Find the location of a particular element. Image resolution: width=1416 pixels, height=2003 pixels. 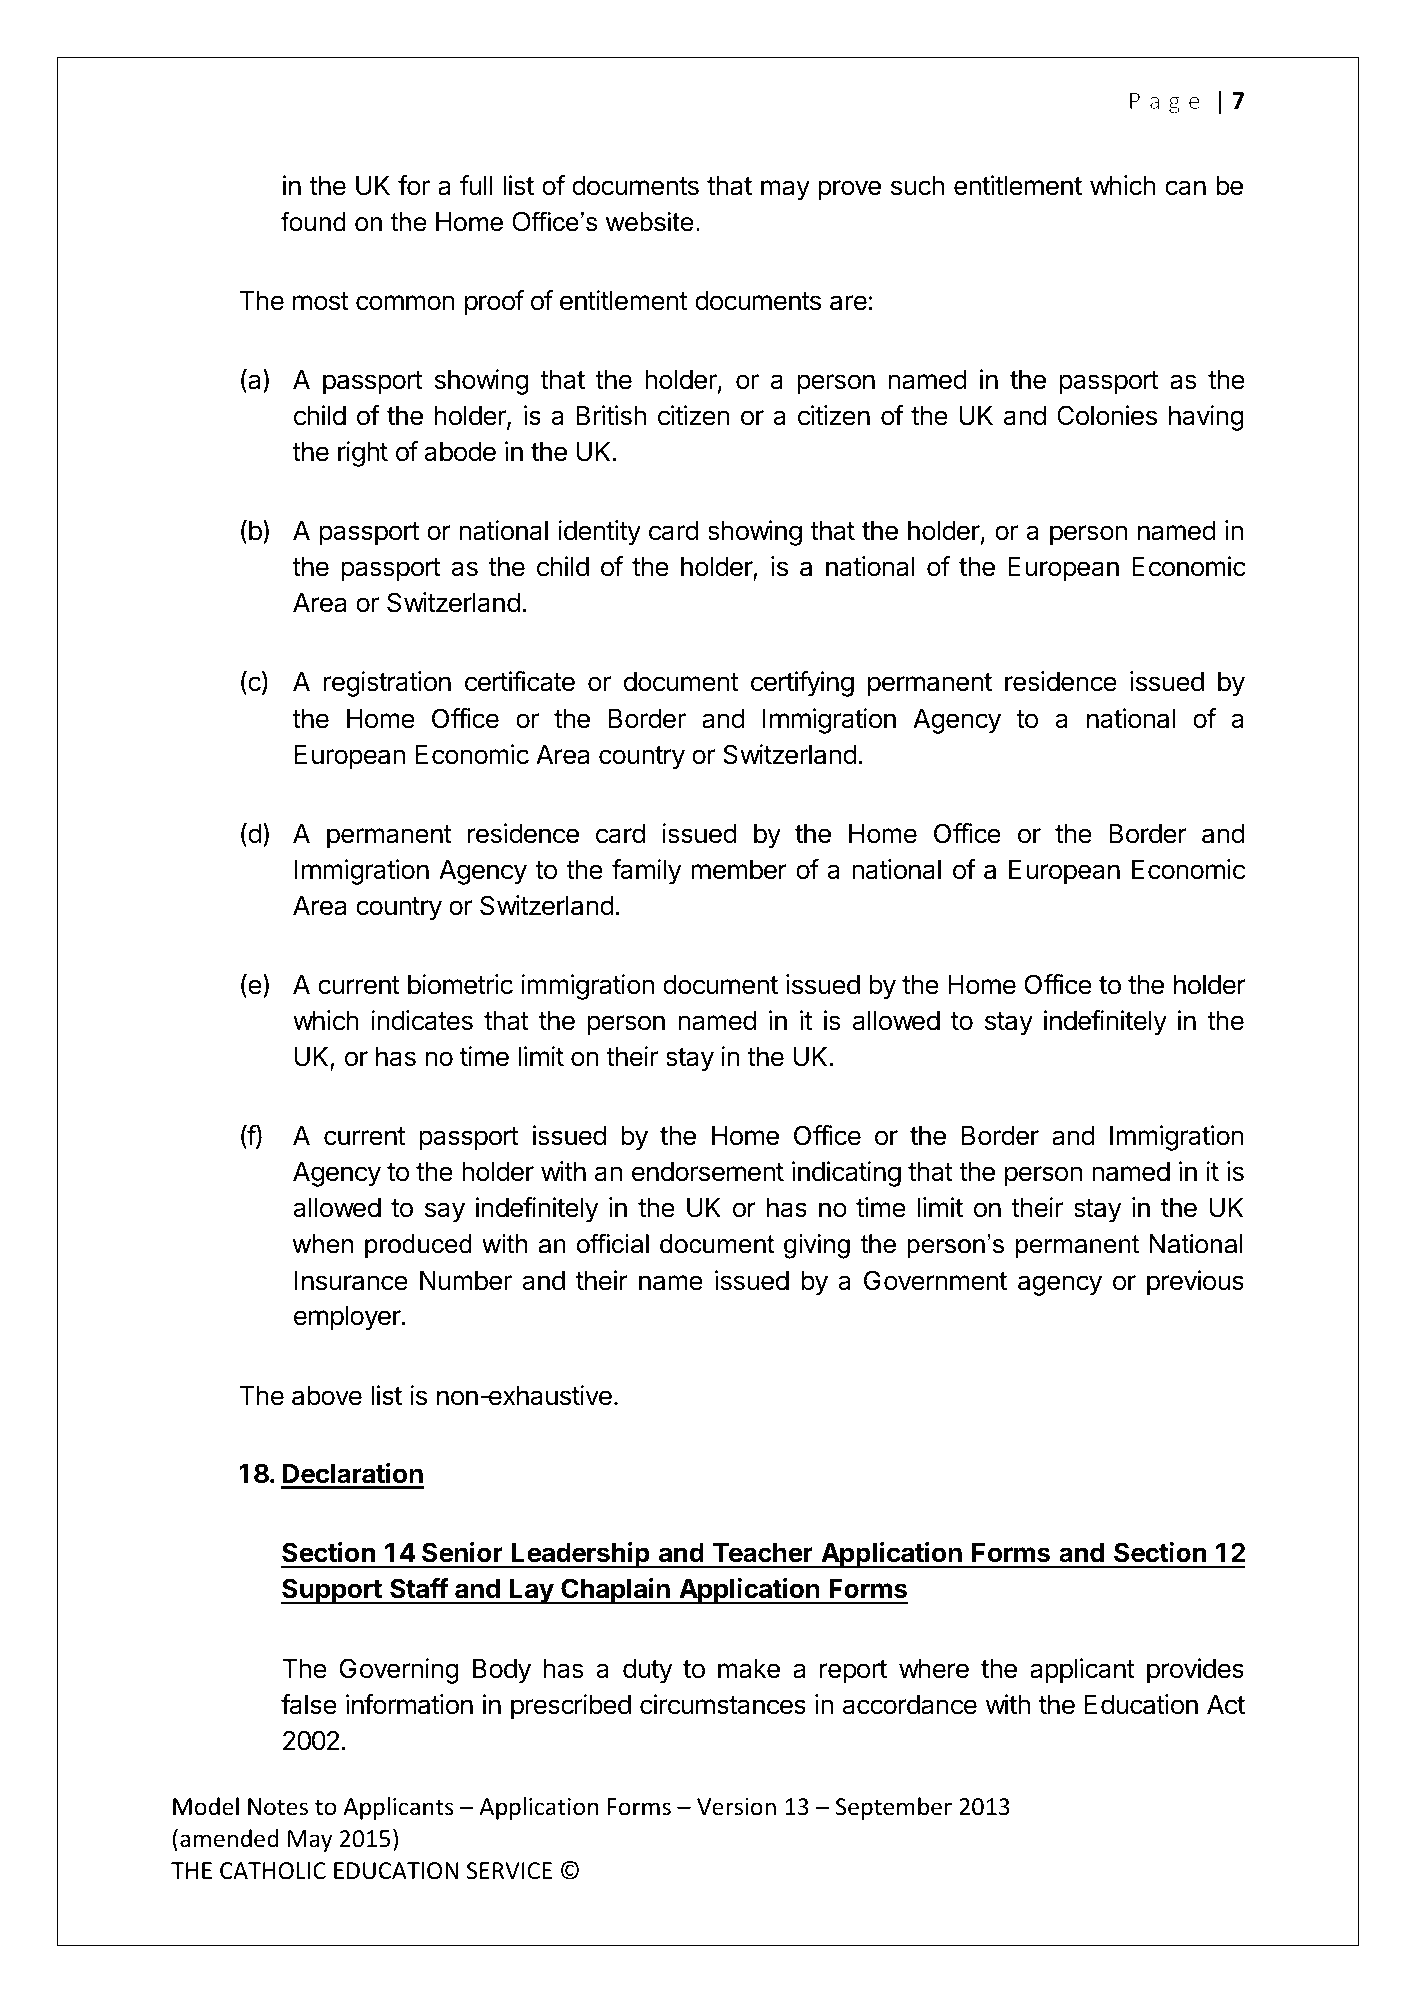

such is located at coordinates (917, 186).
